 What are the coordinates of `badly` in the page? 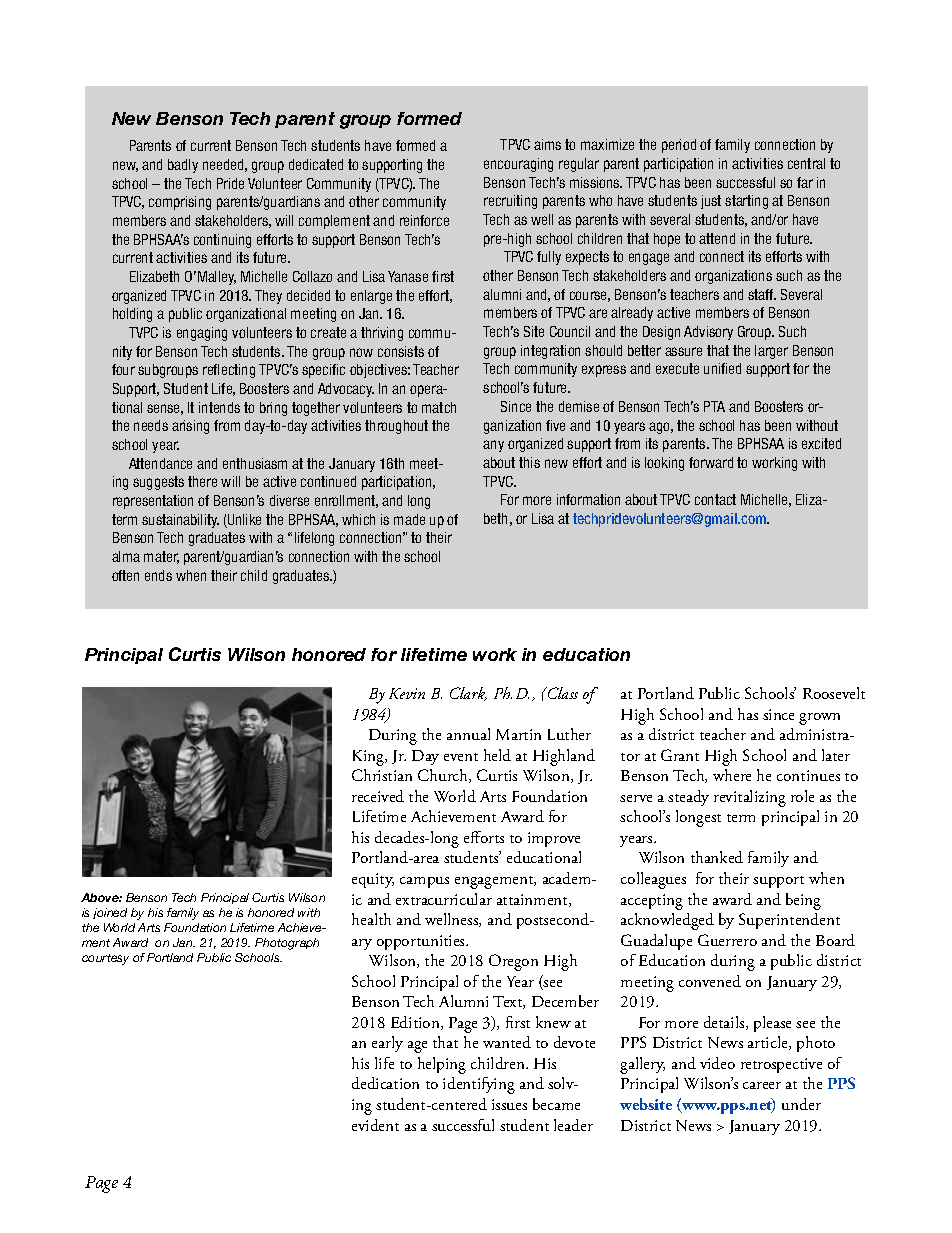 It's located at (183, 166).
